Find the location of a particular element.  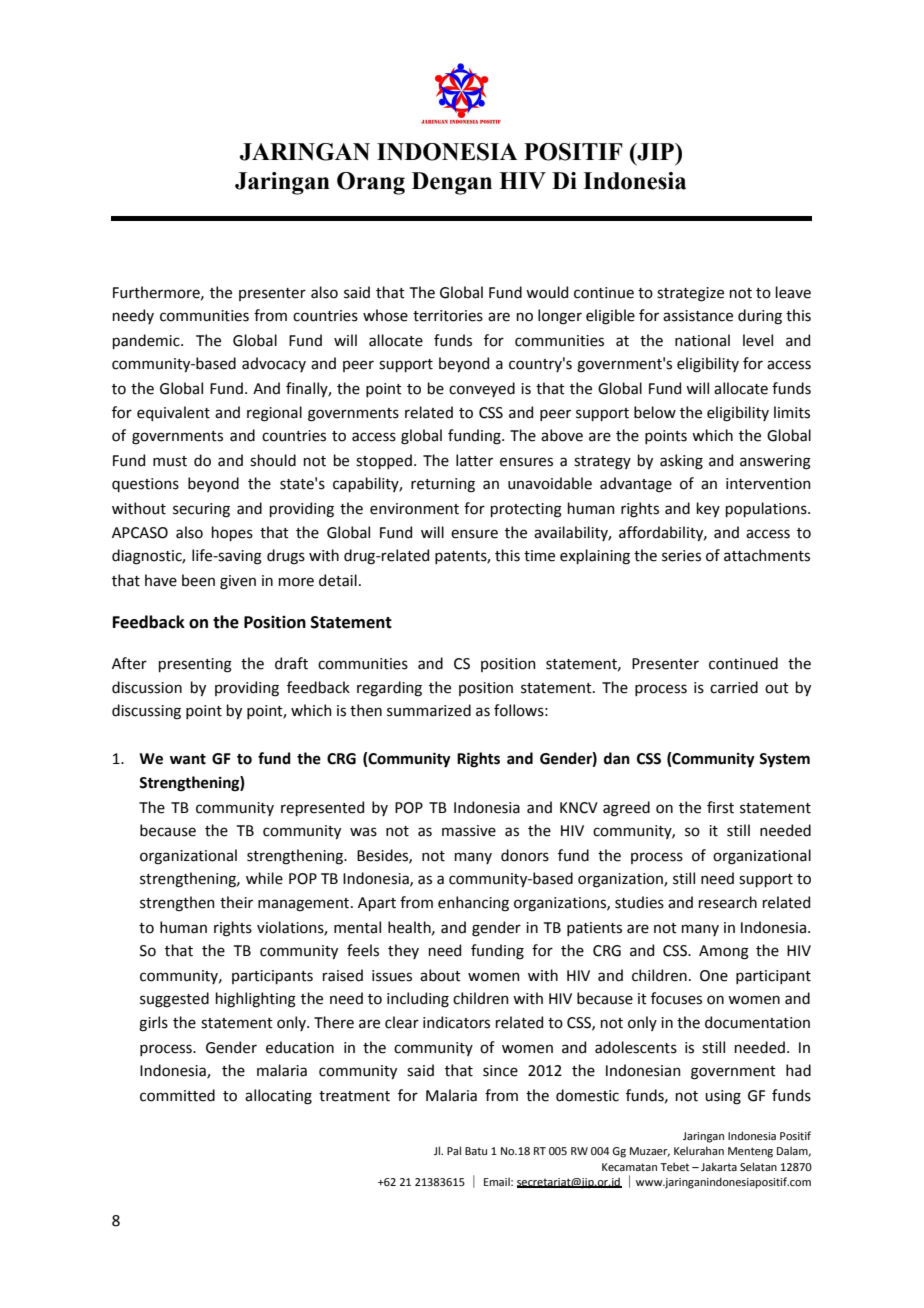

Orang is located at coordinates (371, 183).
